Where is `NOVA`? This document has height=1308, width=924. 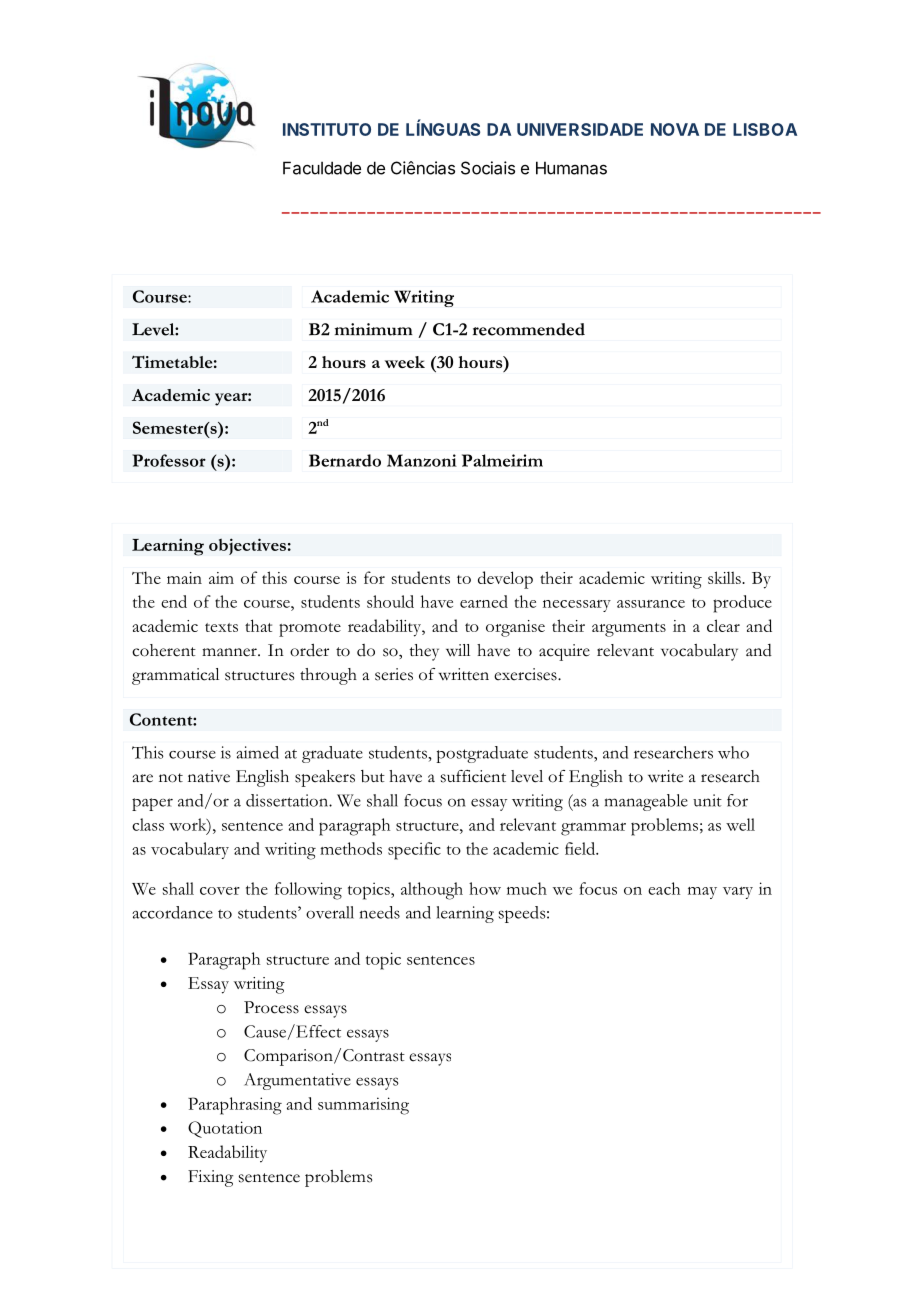 NOVA is located at coordinates (675, 129).
